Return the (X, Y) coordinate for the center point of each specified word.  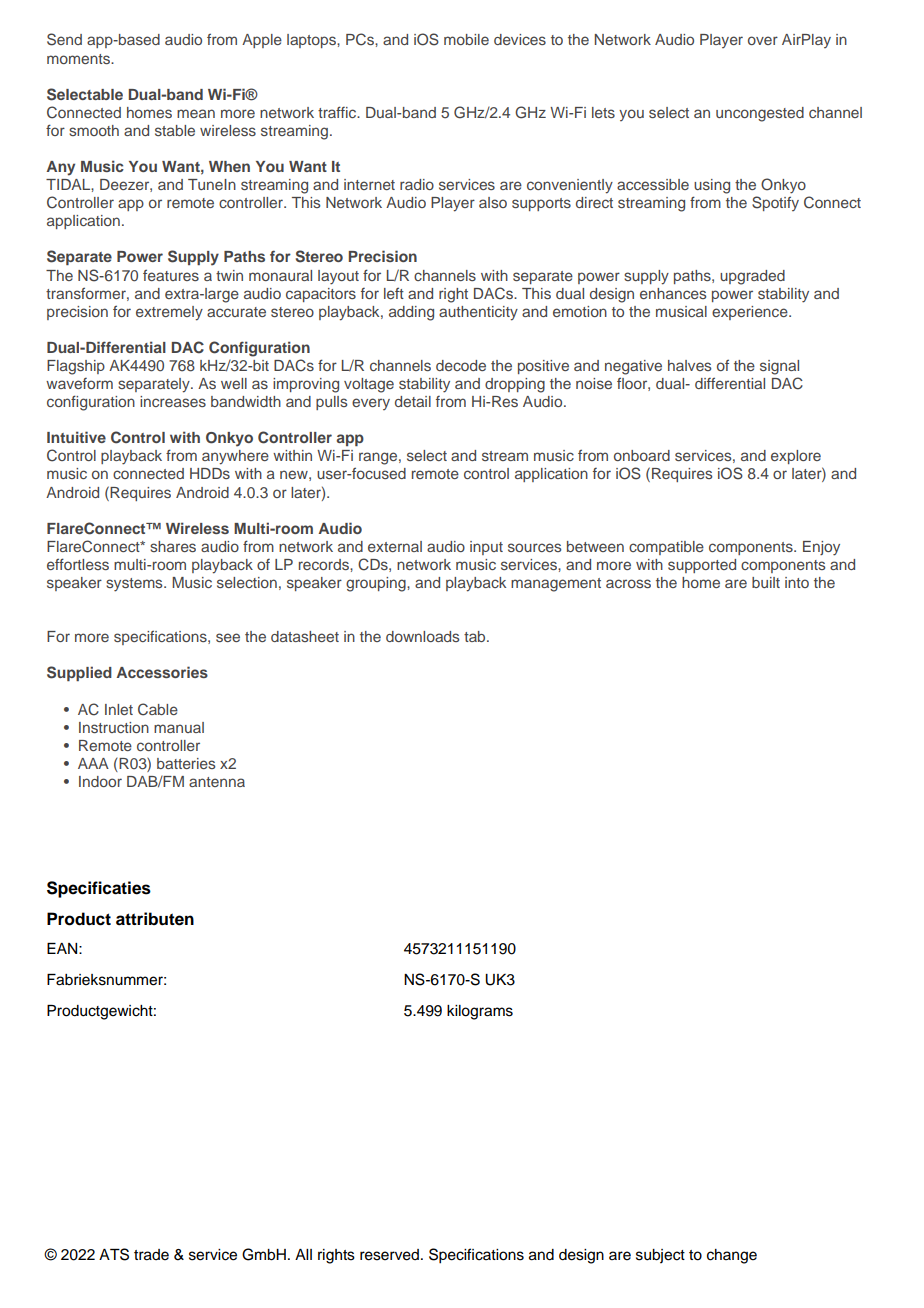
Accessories (162, 672)
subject (660, 1256)
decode (461, 365)
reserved (389, 1255)
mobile (466, 39)
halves (689, 365)
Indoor (100, 781)
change (732, 1256)
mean (196, 113)
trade (151, 1255)
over (763, 40)
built (766, 582)
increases (173, 401)
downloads (422, 636)
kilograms (480, 1012)
